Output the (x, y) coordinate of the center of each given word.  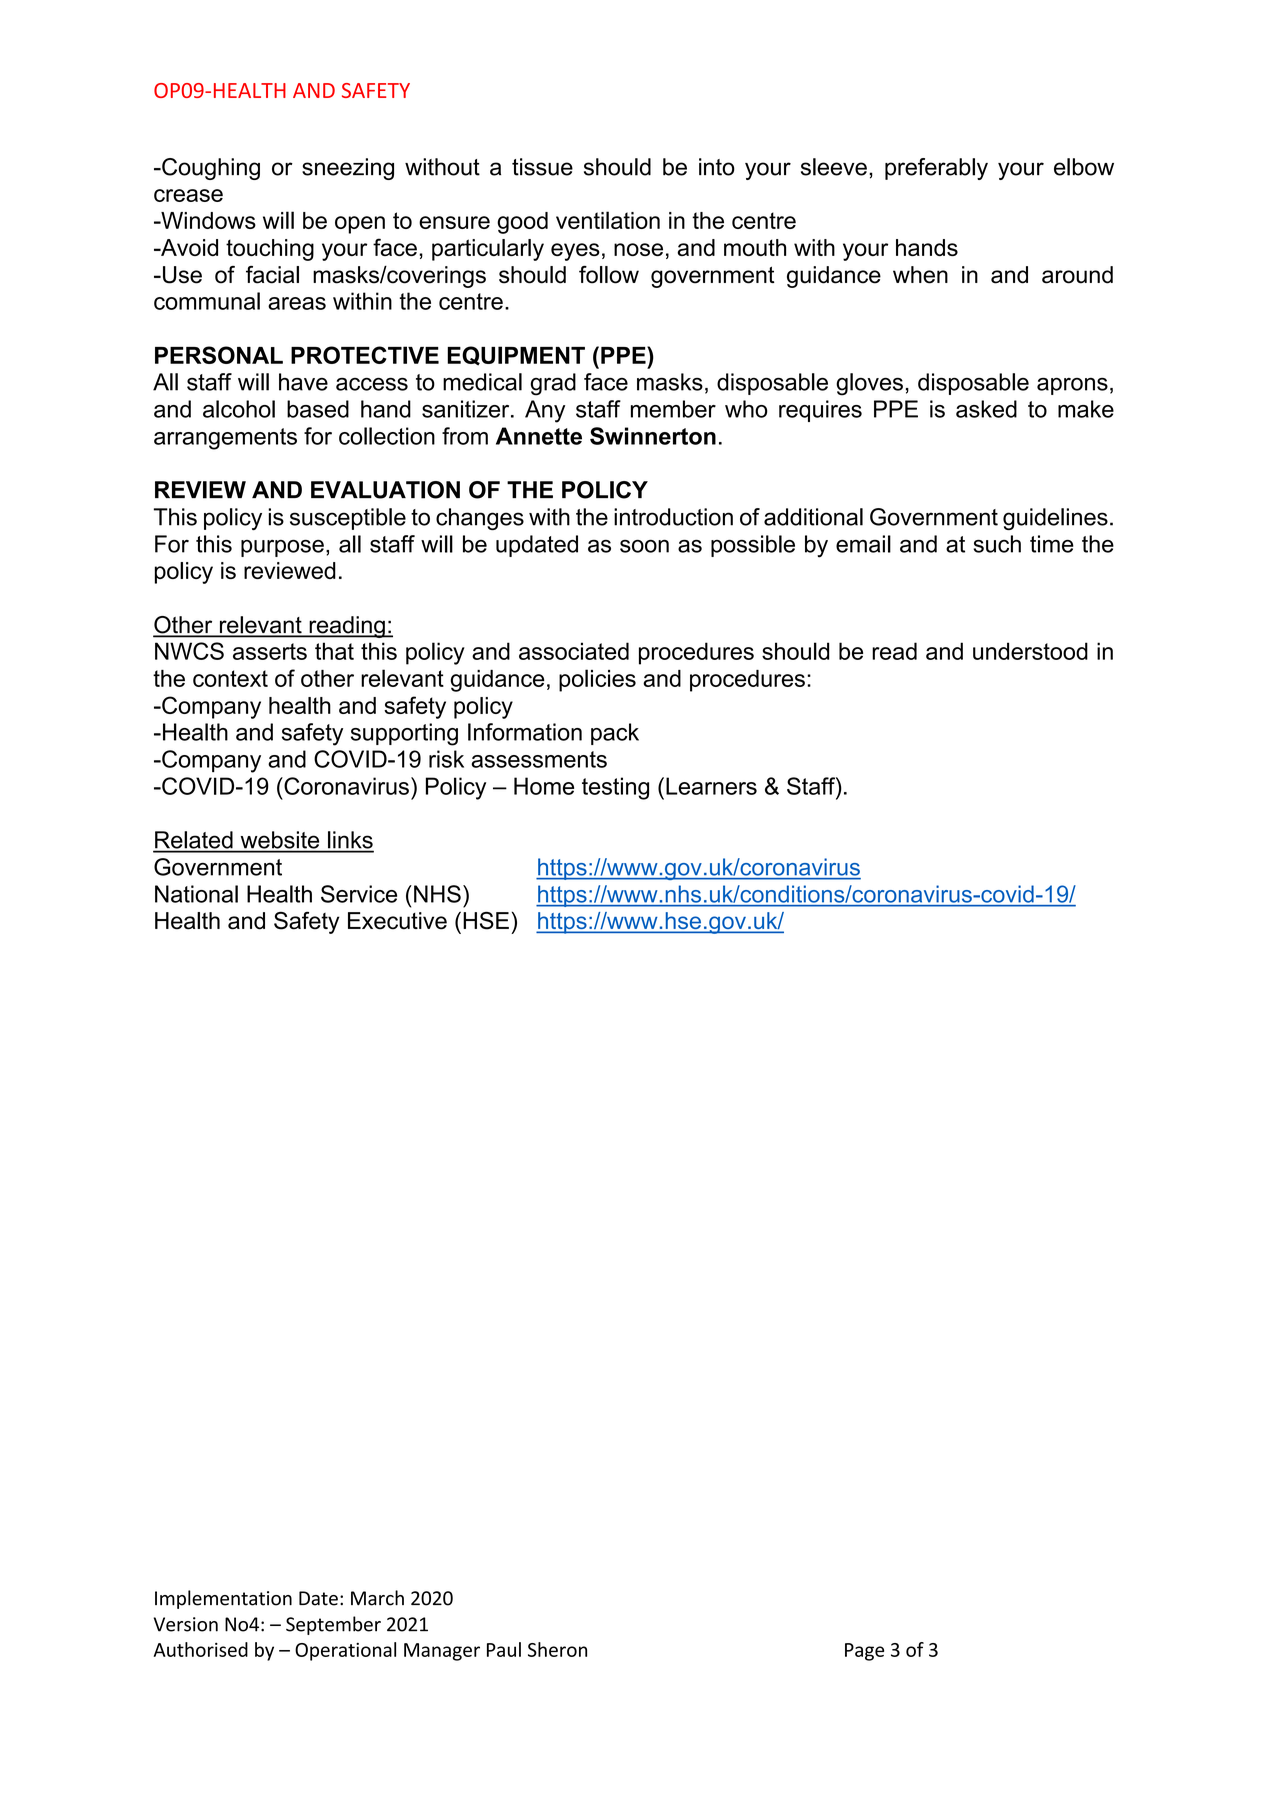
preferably (936, 169)
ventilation (608, 220)
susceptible (348, 519)
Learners (711, 786)
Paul (504, 1649)
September (333, 1625)
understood (1030, 651)
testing (615, 788)
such (997, 544)
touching (270, 250)
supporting (404, 734)
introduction (673, 517)
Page (864, 1652)
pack (615, 734)
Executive (397, 921)
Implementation (223, 1599)
